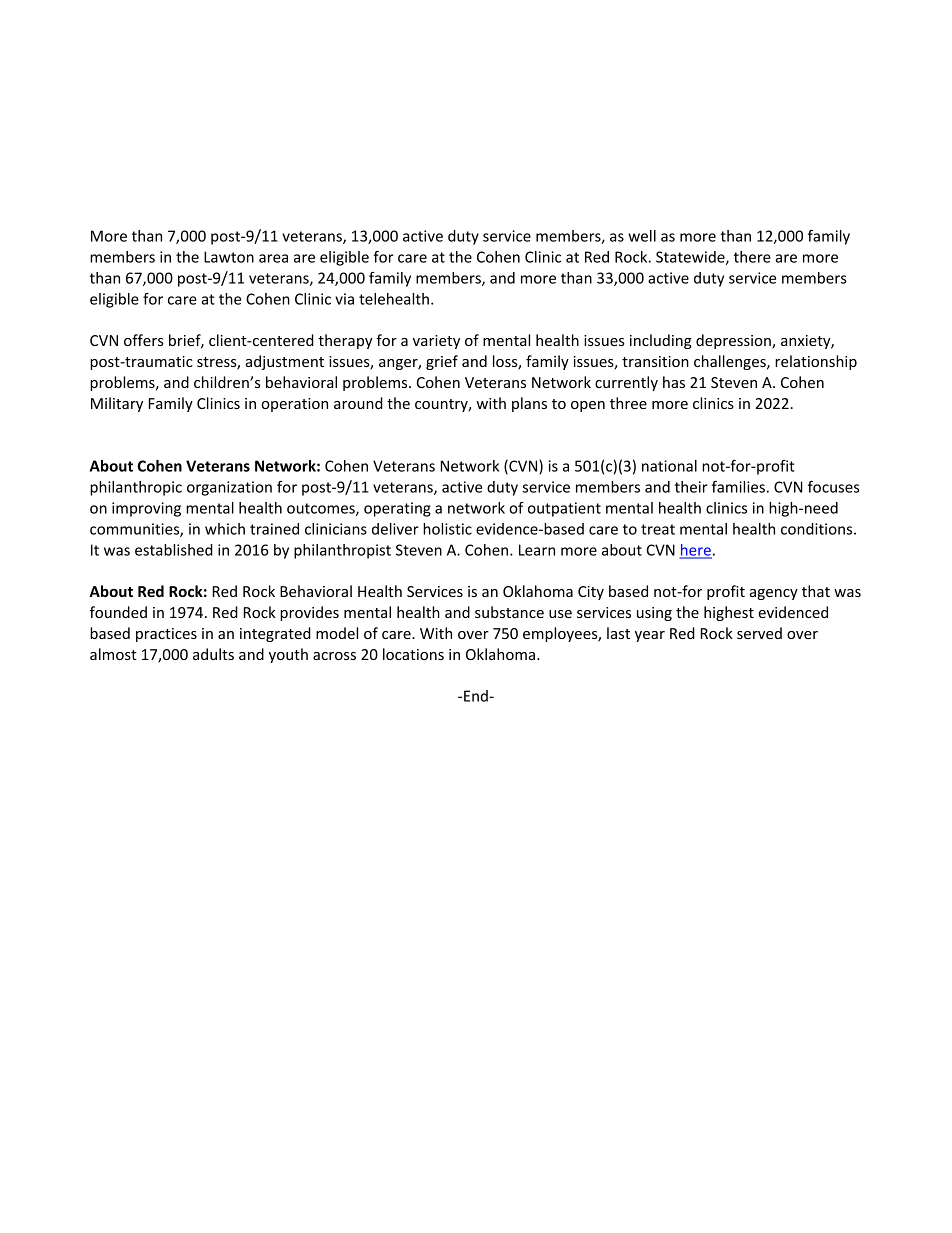  What do you see at coordinates (738, 487) in the image?
I see `families` at bounding box center [738, 487].
